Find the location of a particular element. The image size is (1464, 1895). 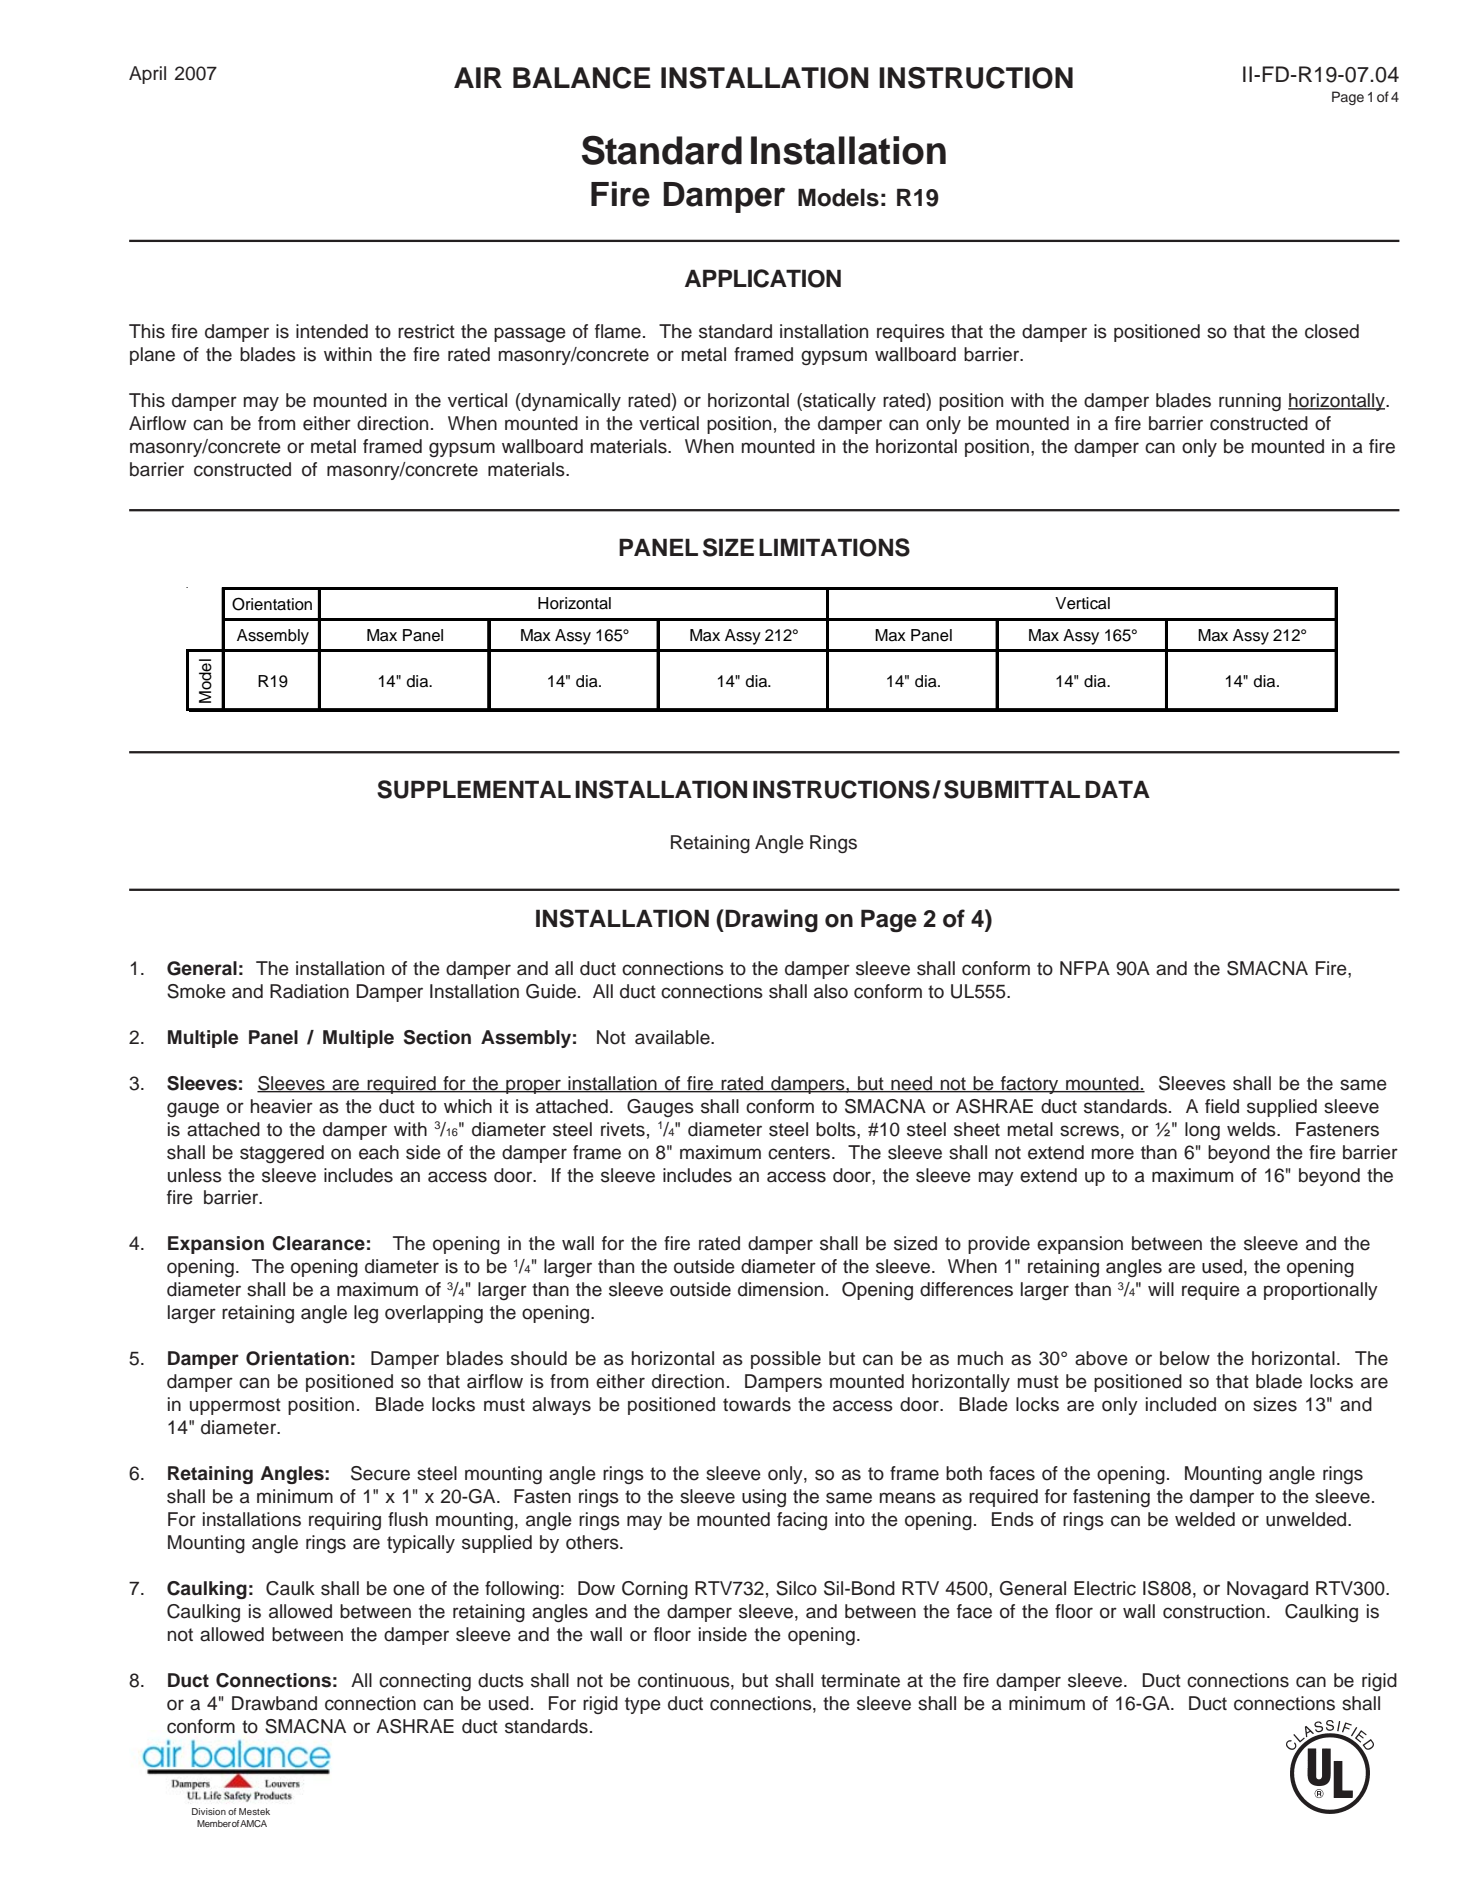

plane is located at coordinates (152, 356).
